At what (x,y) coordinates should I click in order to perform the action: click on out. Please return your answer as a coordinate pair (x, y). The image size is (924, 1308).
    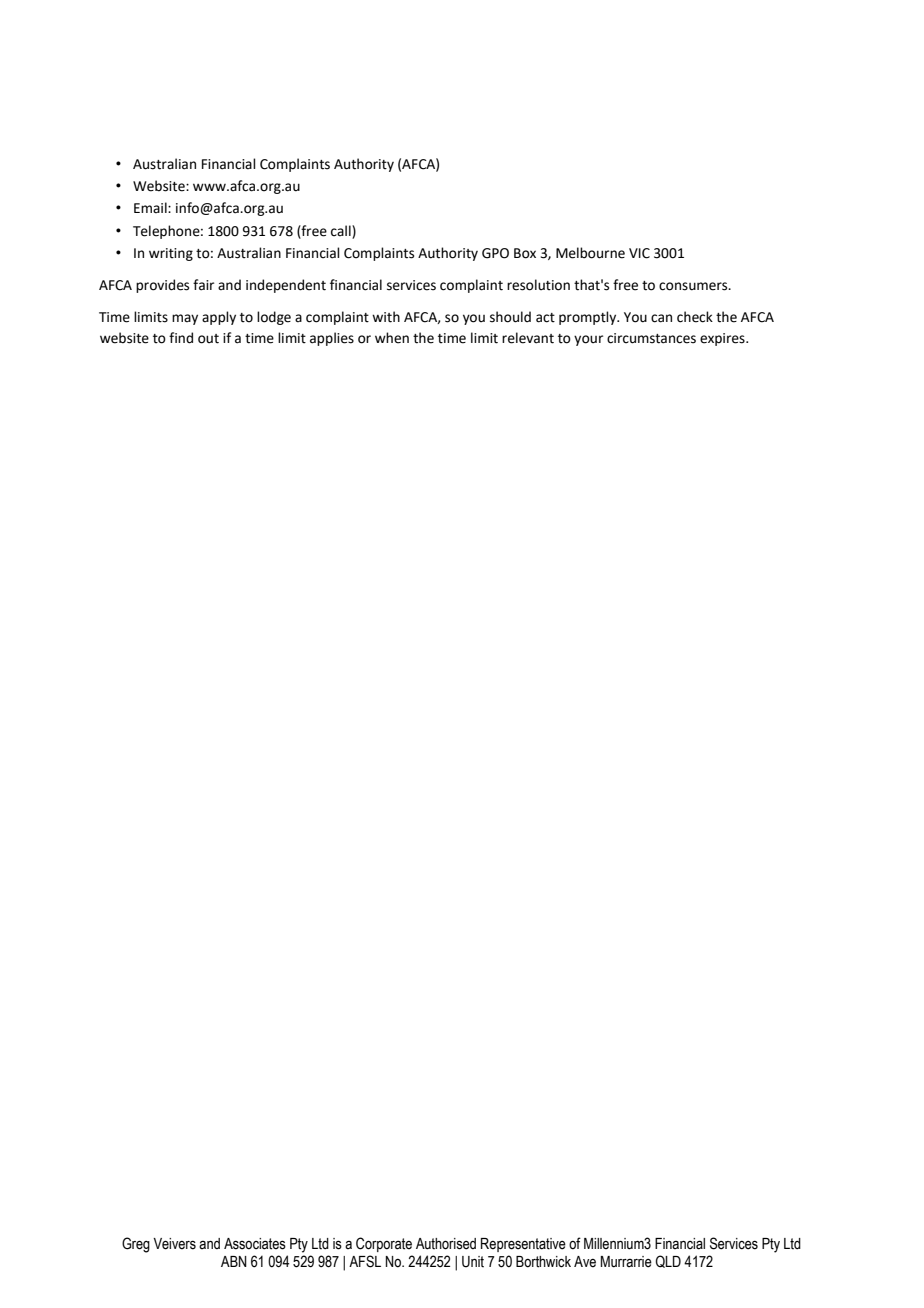
    Looking at the image, I should click on (208, 339).
